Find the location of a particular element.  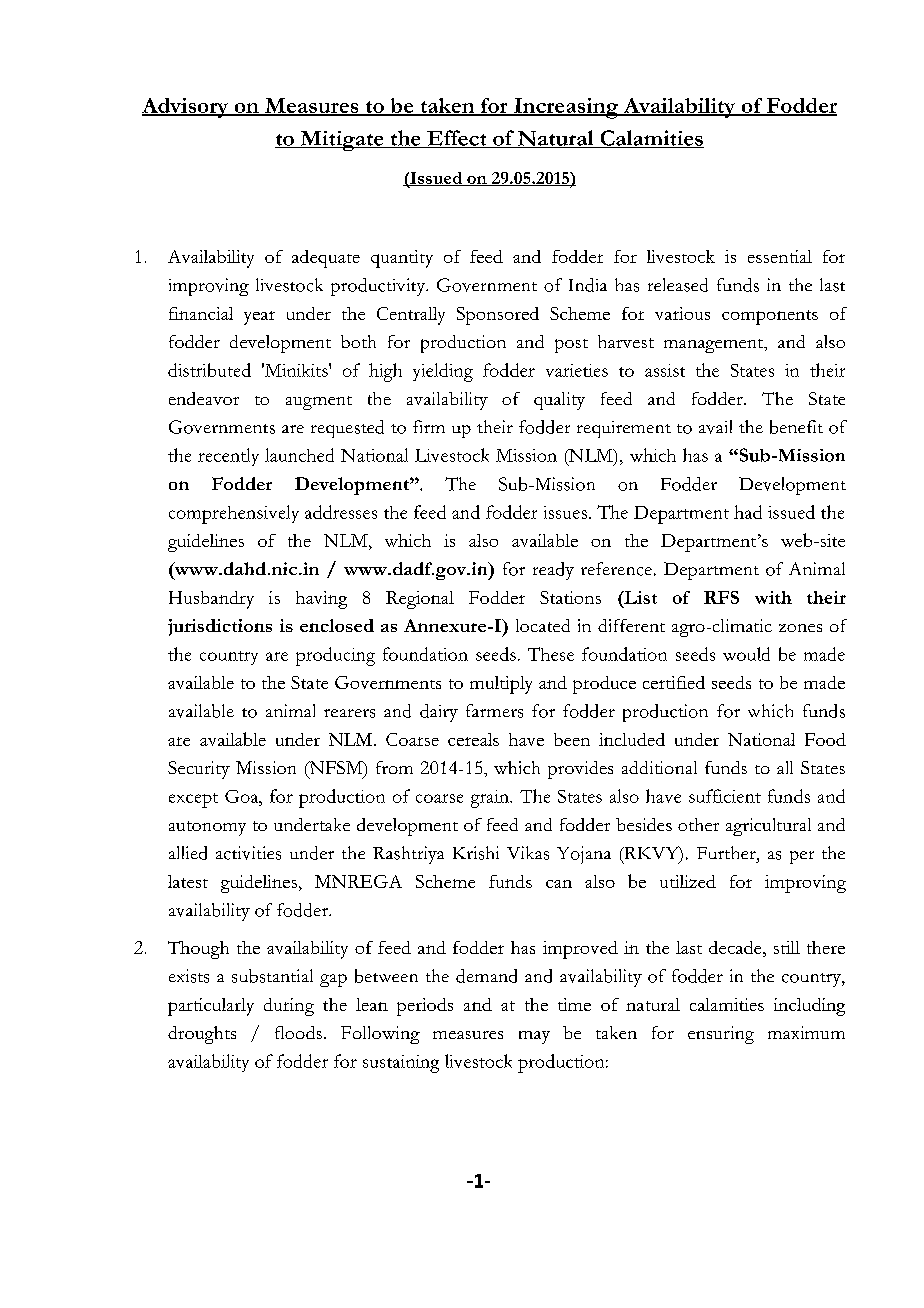

Mitigate is located at coordinates (342, 141).
